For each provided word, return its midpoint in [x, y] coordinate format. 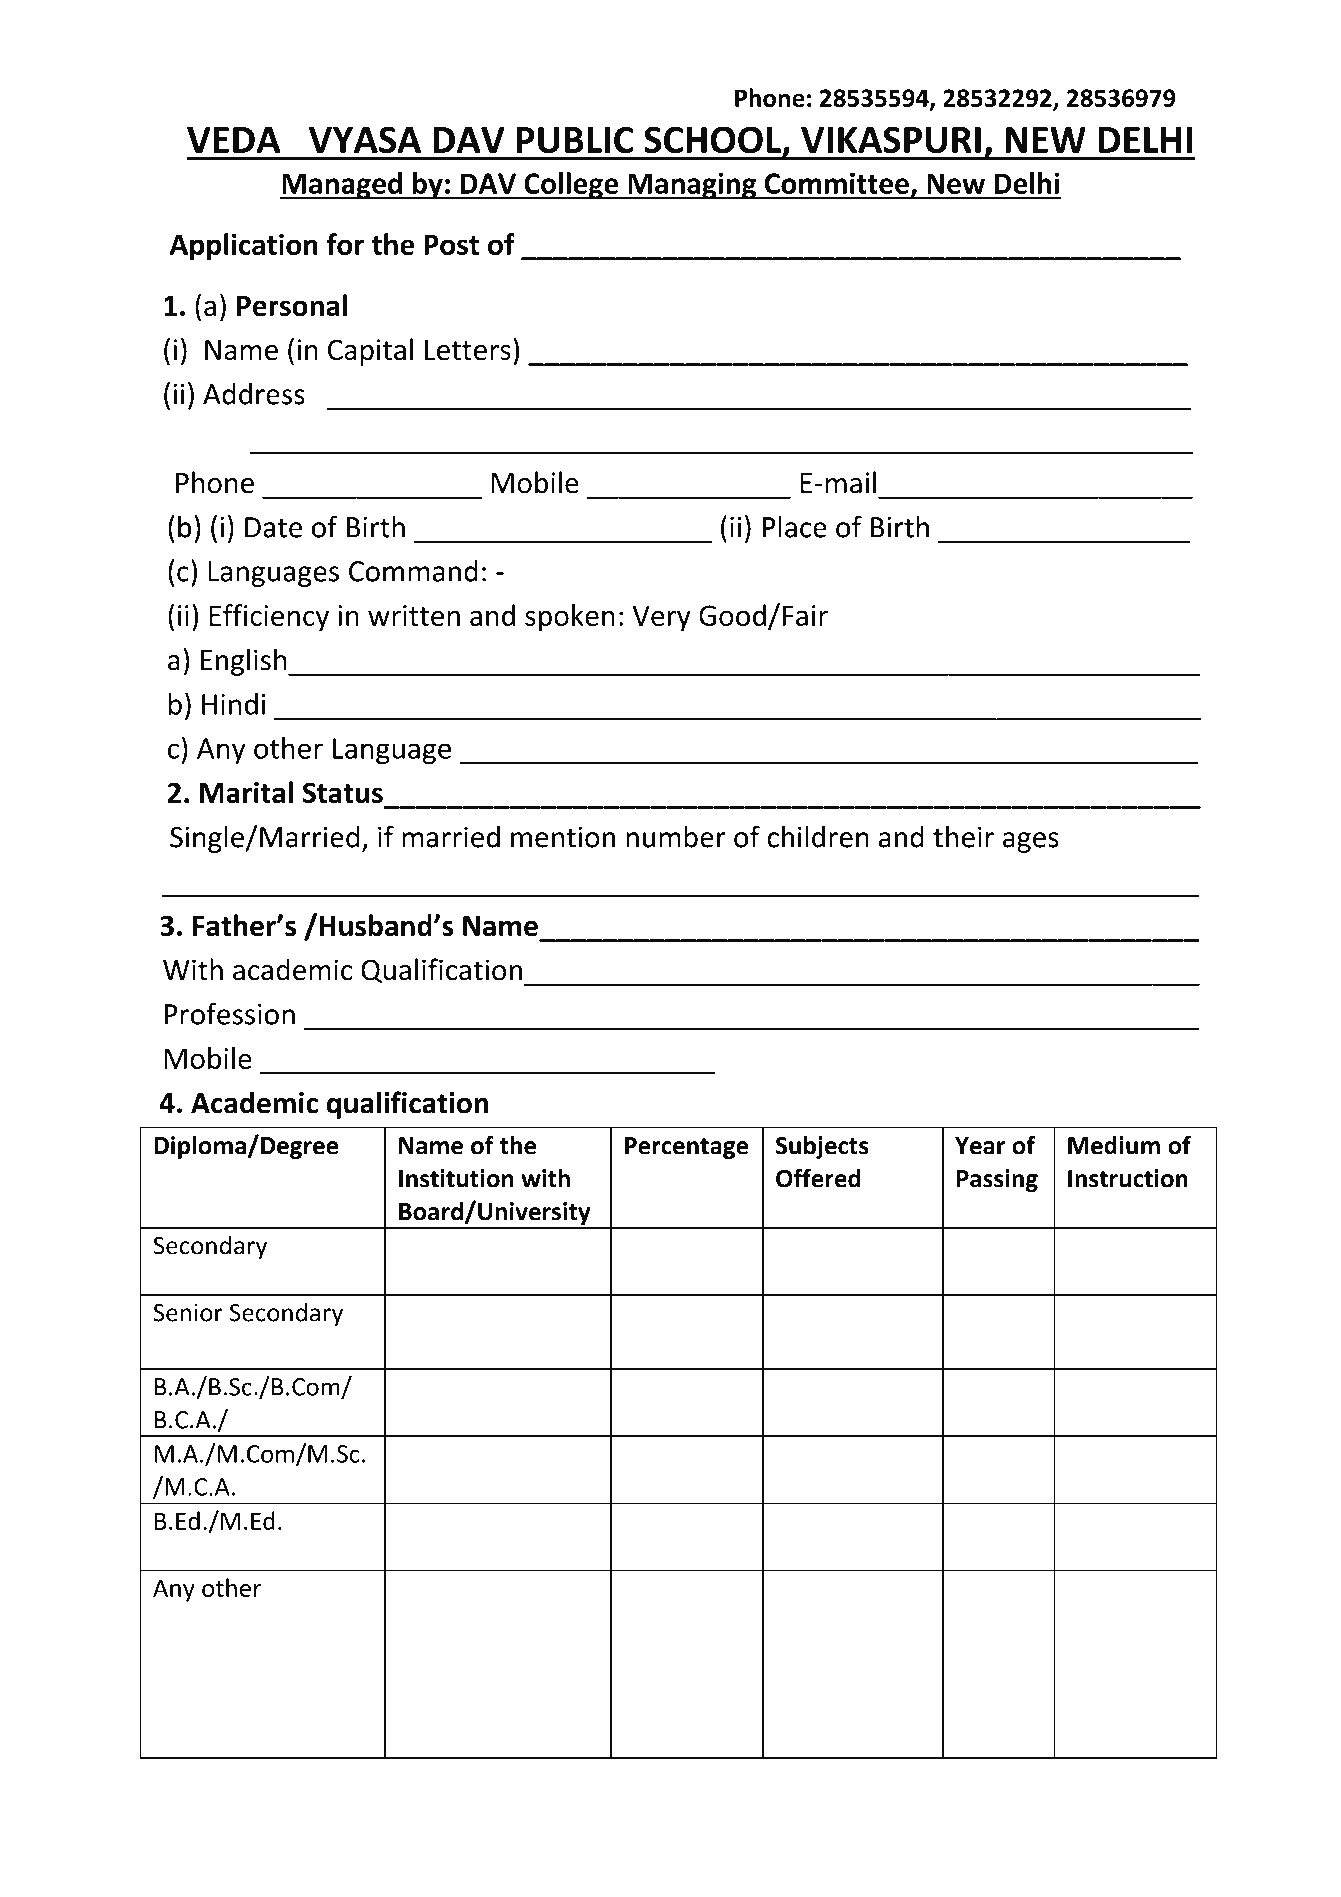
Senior [188, 1312]
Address [254, 394]
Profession [230, 1013]
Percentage [686, 1148]
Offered [818, 1178]
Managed [342, 186]
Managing [692, 186]
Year [980, 1146]
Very [661, 618]
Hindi [233, 704]
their [963, 836]
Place [795, 526]
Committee [837, 183]
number [676, 836]
